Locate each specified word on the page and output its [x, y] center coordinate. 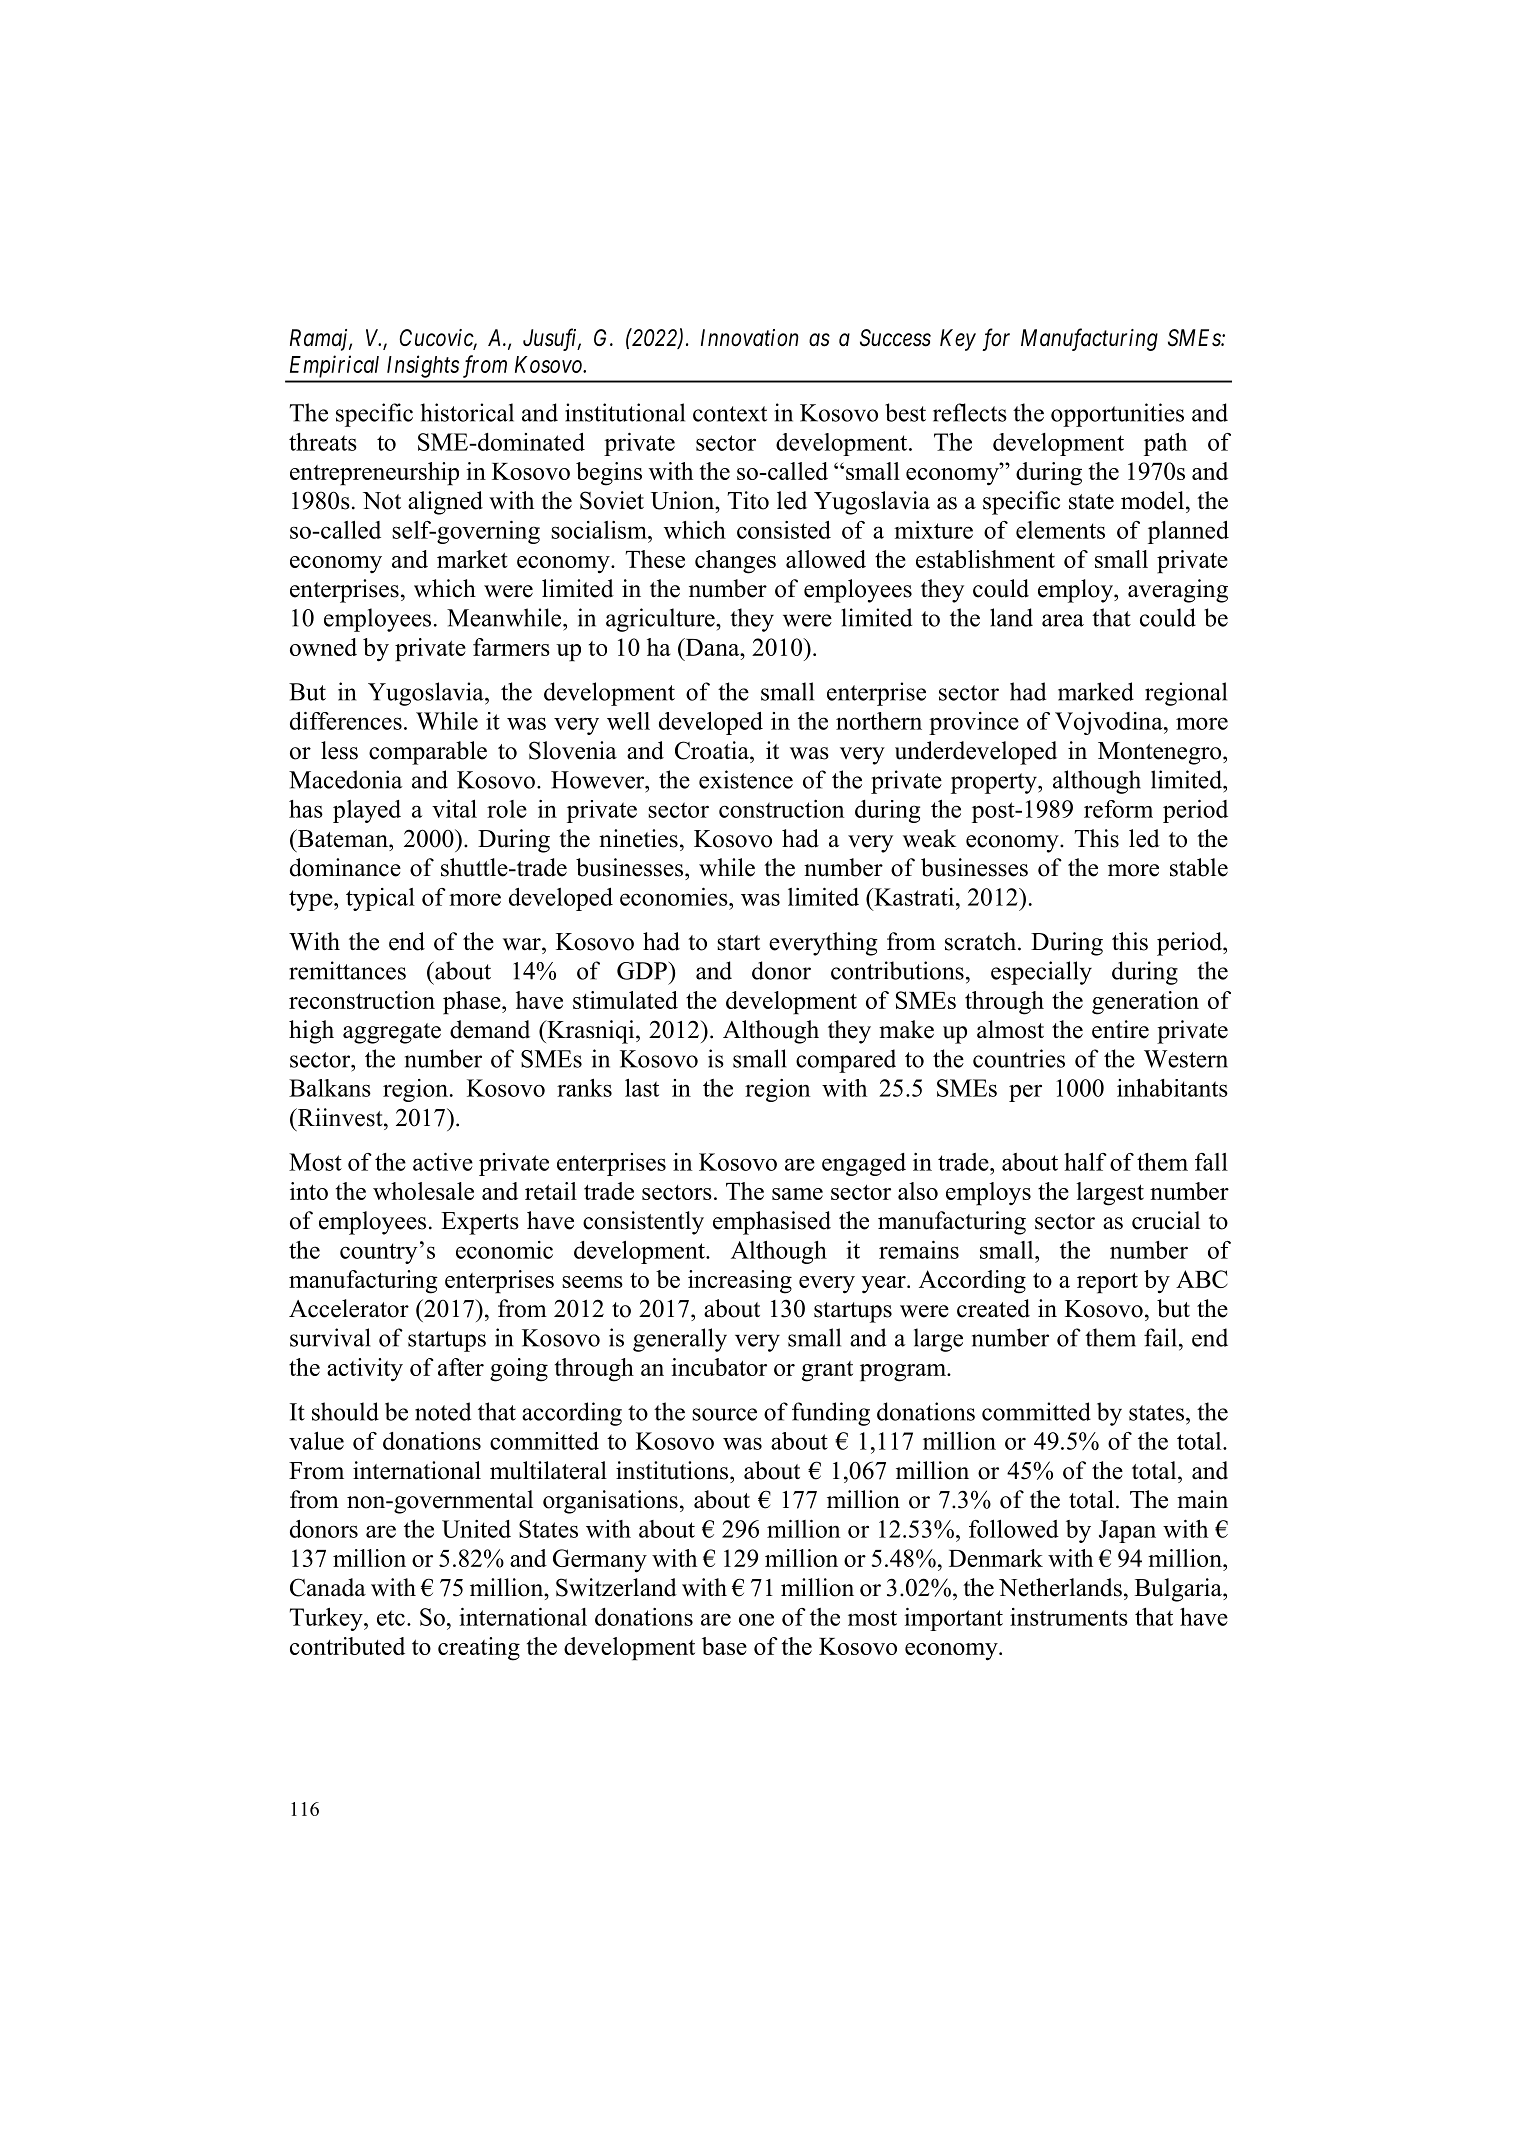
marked [1096, 691]
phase [473, 1003]
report [1107, 1283]
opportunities [1117, 415]
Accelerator [349, 1308]
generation [1145, 1003]
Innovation [750, 338]
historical [467, 412]
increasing [740, 1282]
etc [391, 1618]
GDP [643, 970]
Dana [712, 647]
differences [346, 721]
